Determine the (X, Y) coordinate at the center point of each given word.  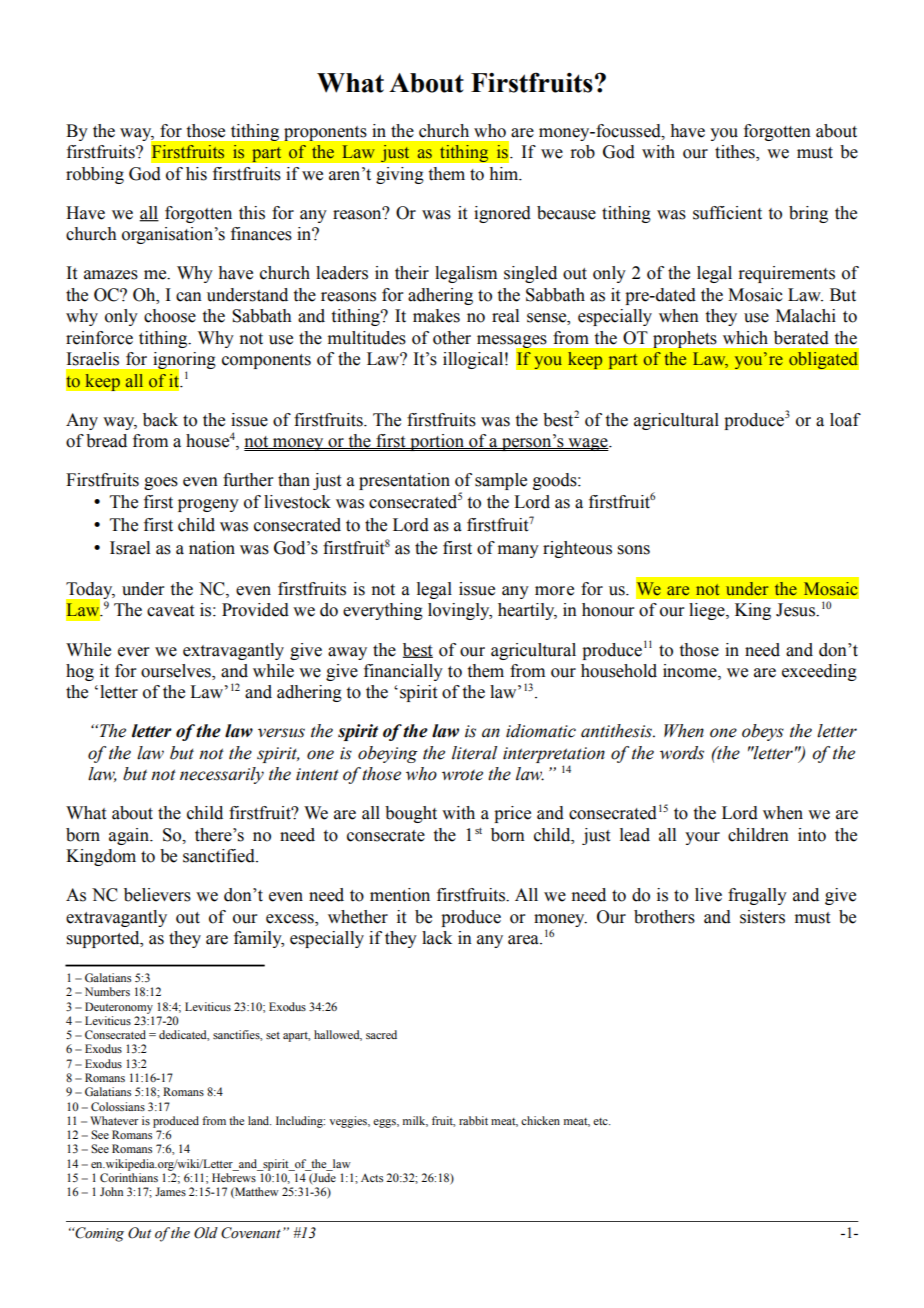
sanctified (220, 856)
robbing (95, 175)
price (512, 814)
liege (708, 611)
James (170, 1191)
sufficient (727, 213)
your (702, 838)
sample (501, 481)
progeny (208, 505)
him (505, 174)
